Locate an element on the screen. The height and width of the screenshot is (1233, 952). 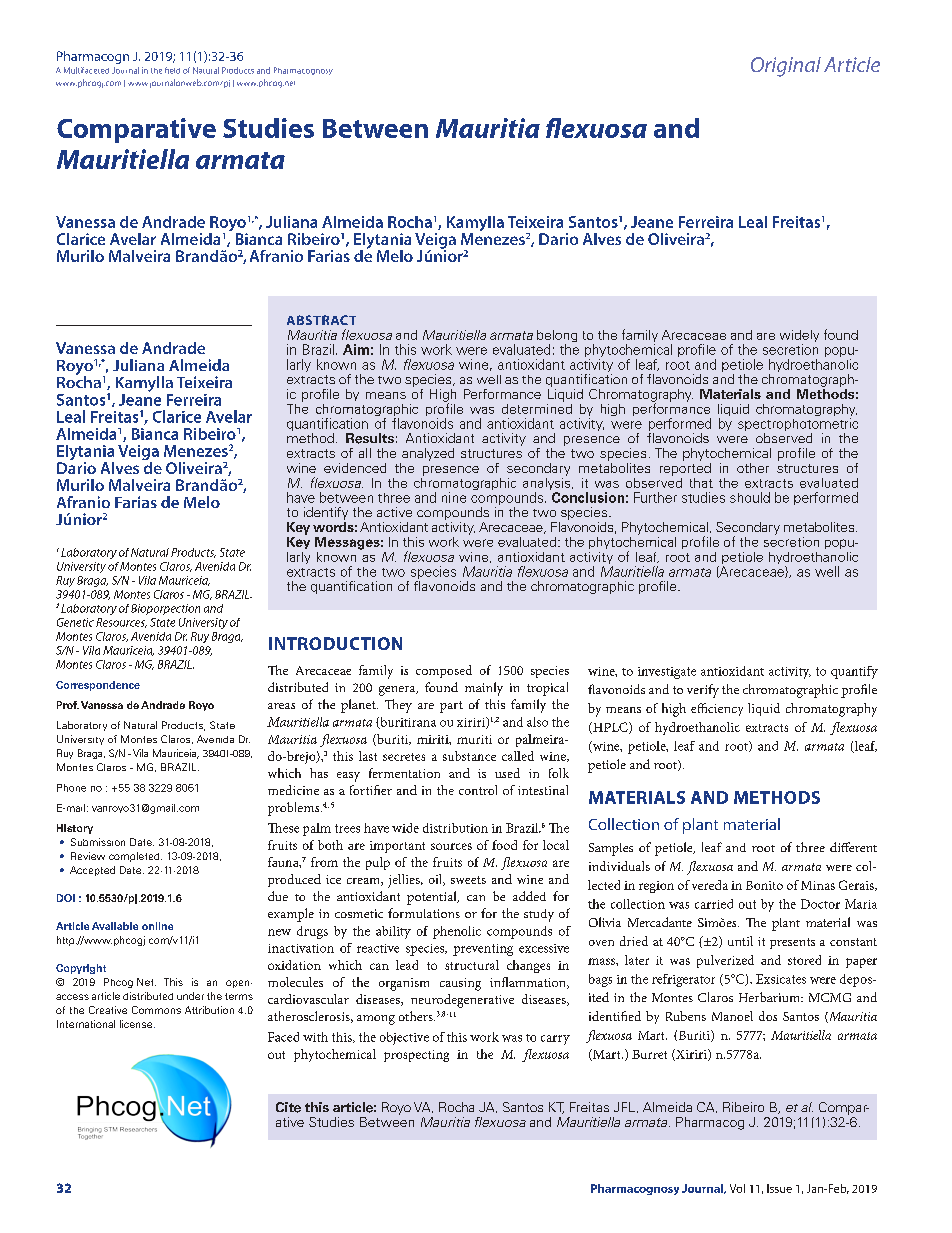
analyzed is located at coordinates (428, 454).
